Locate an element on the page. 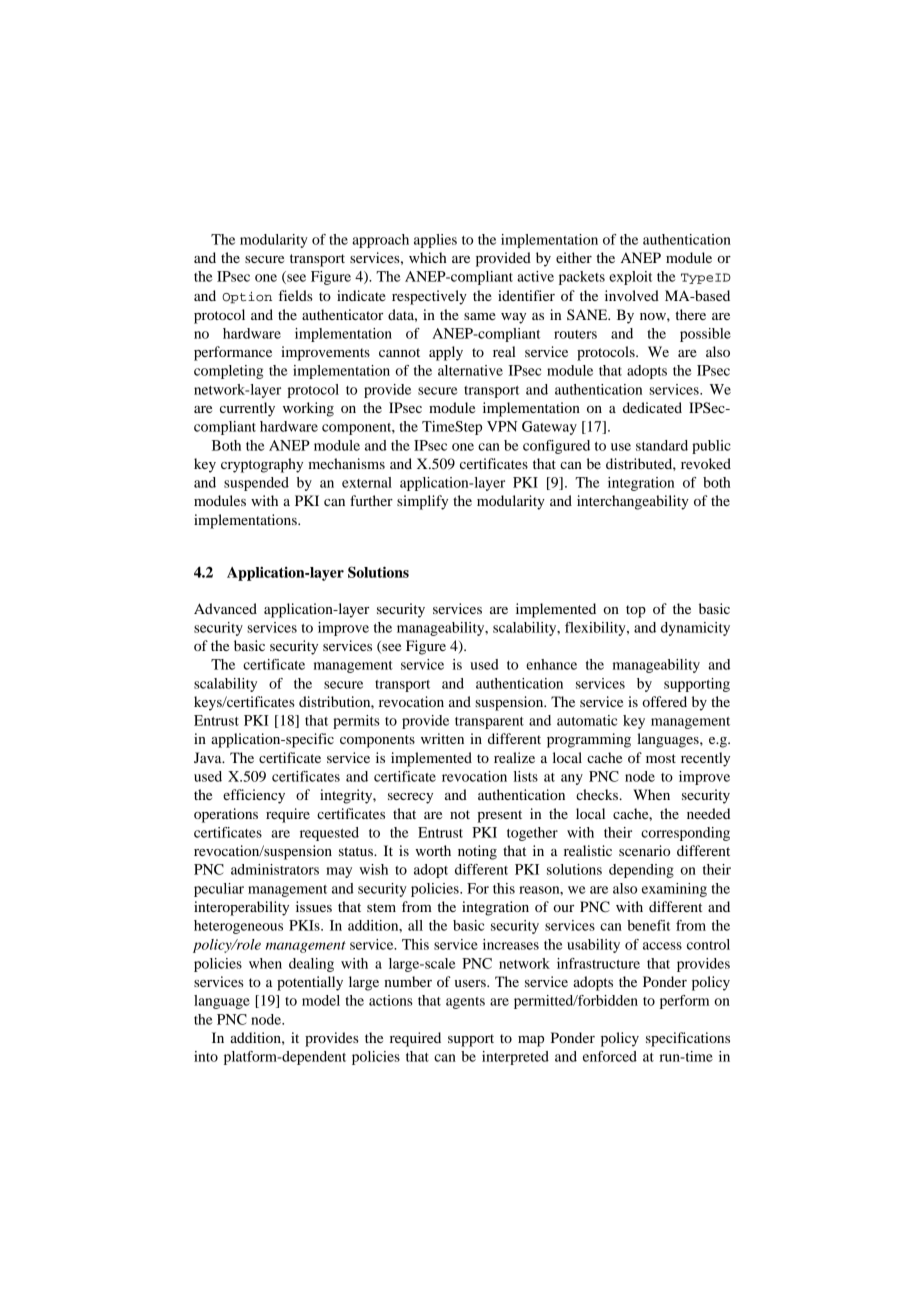 This document has height=1308, width=924. into is located at coordinates (206, 1056).
